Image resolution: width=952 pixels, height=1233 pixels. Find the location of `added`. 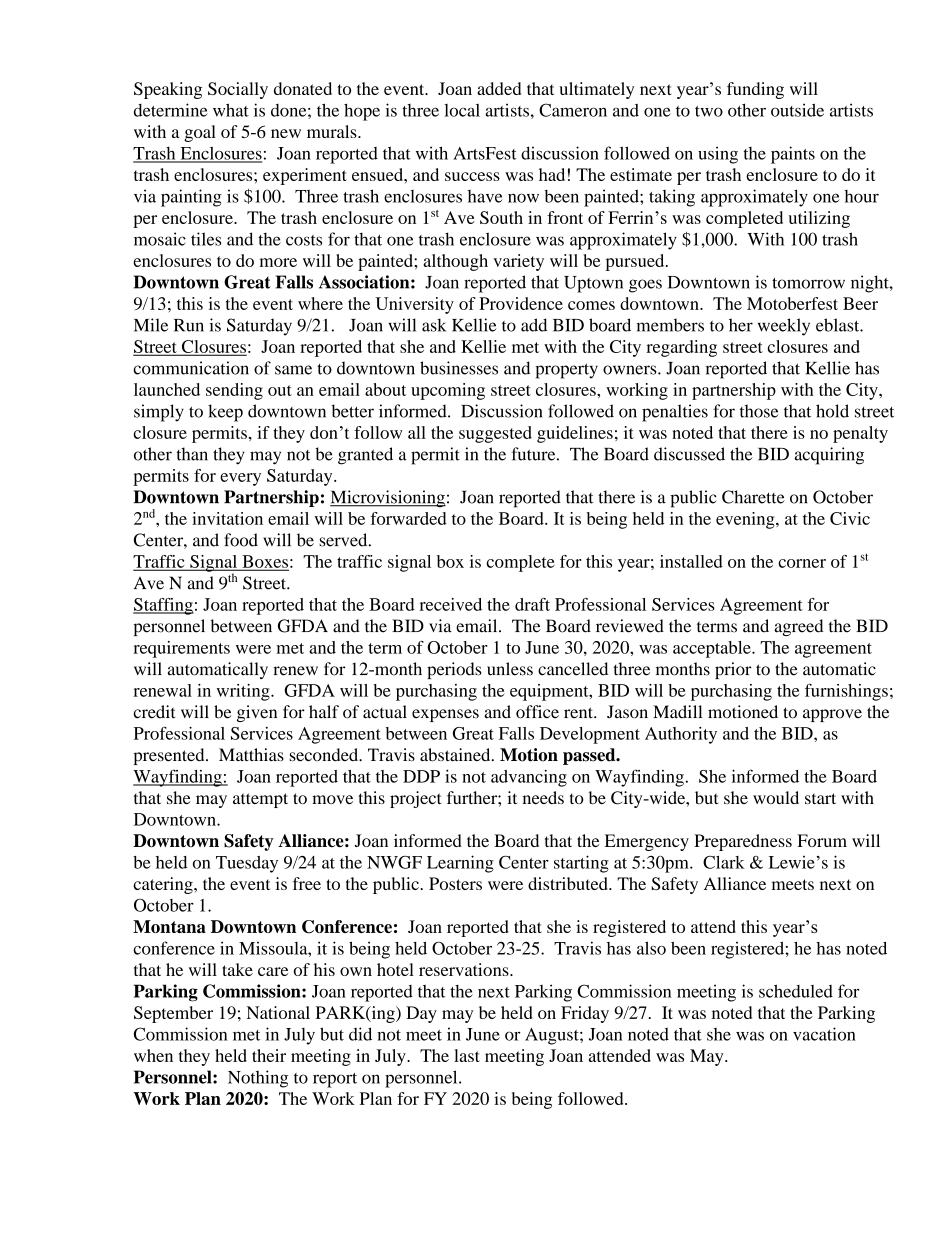

added is located at coordinates (499, 88).
